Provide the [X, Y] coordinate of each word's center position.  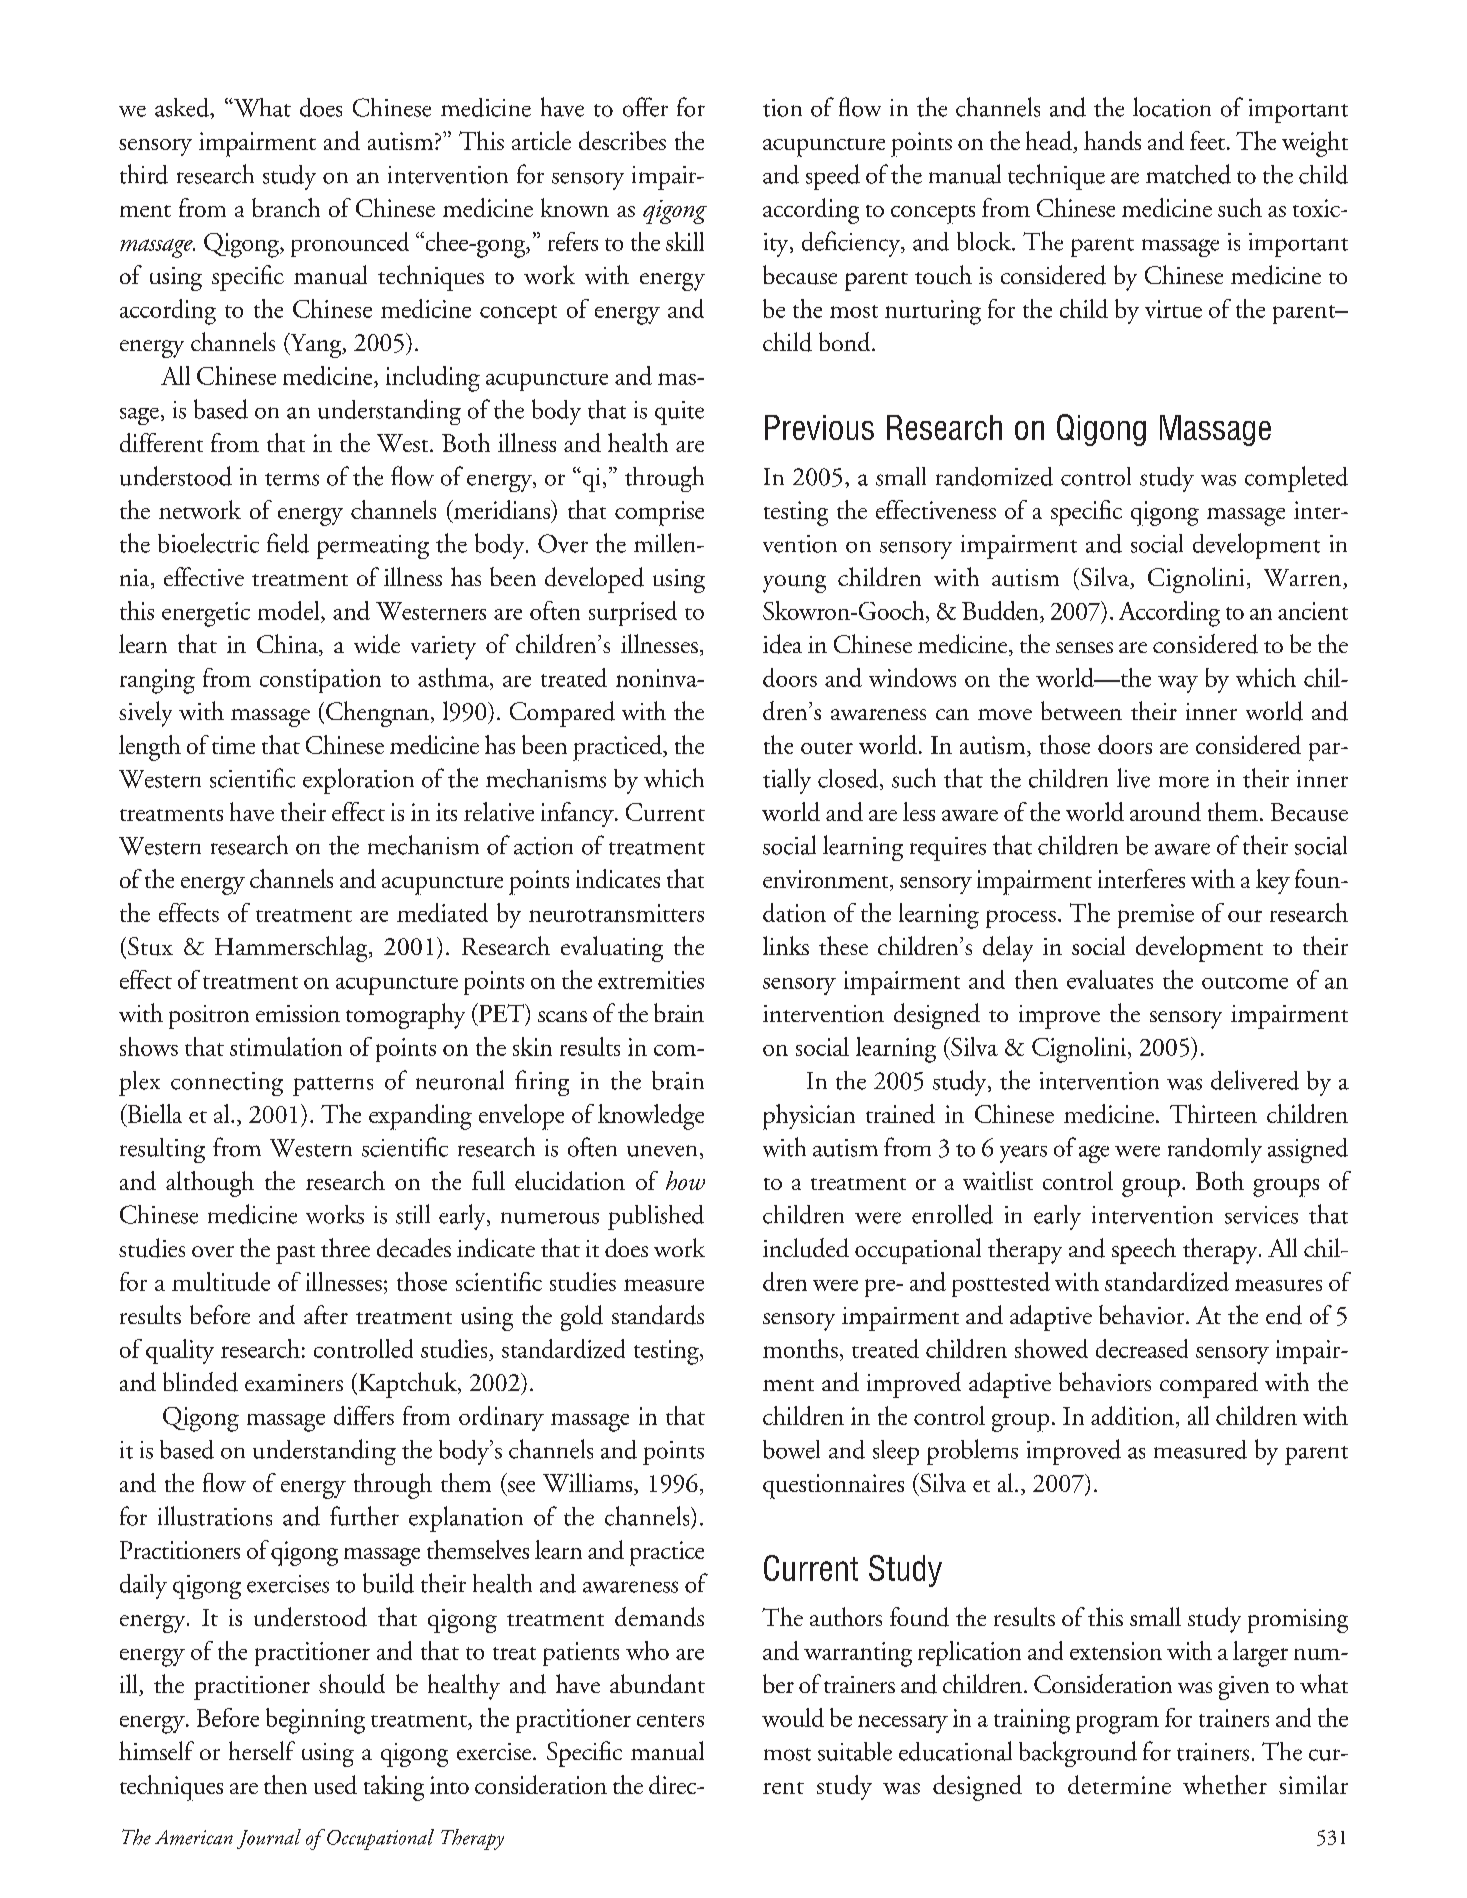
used [335, 1784]
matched [1188, 174]
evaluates [1110, 979]
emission [298, 1013]
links [786, 945]
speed [833, 177]
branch [286, 207]
